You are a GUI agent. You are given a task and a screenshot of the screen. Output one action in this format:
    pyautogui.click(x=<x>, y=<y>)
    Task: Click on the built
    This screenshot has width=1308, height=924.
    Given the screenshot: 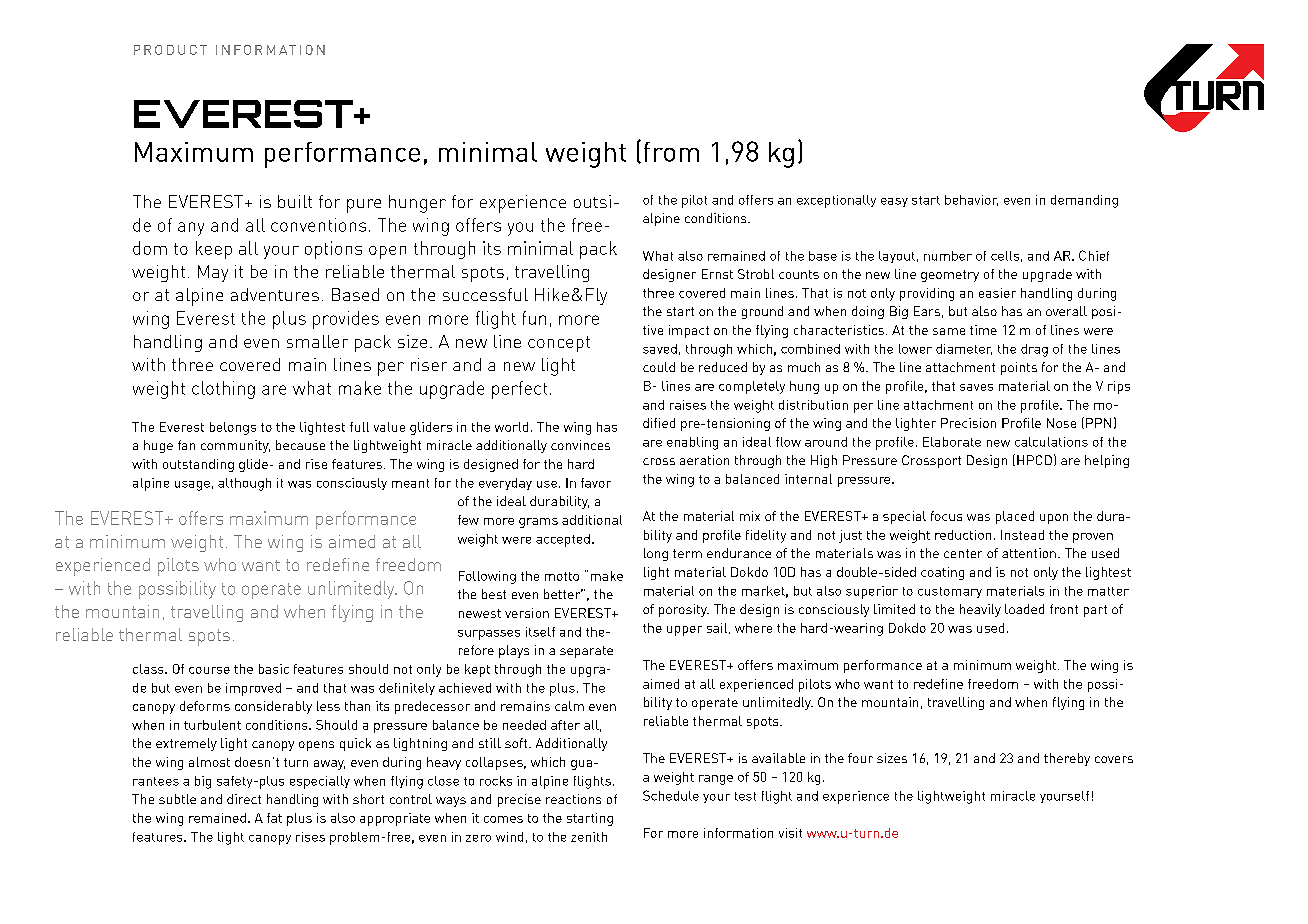 What is the action you would take?
    pyautogui.click(x=295, y=201)
